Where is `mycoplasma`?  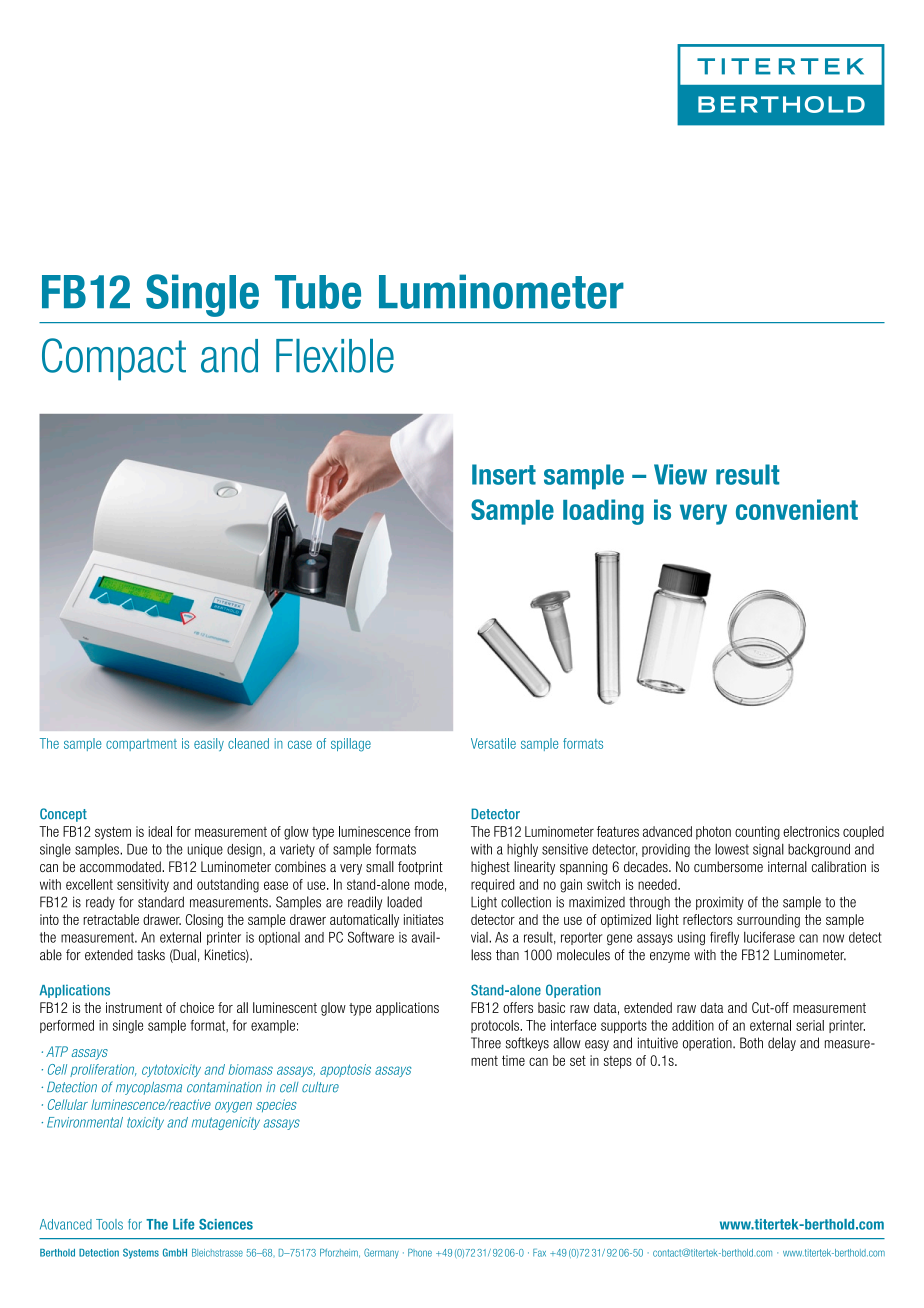 mycoplasma is located at coordinates (149, 1088).
